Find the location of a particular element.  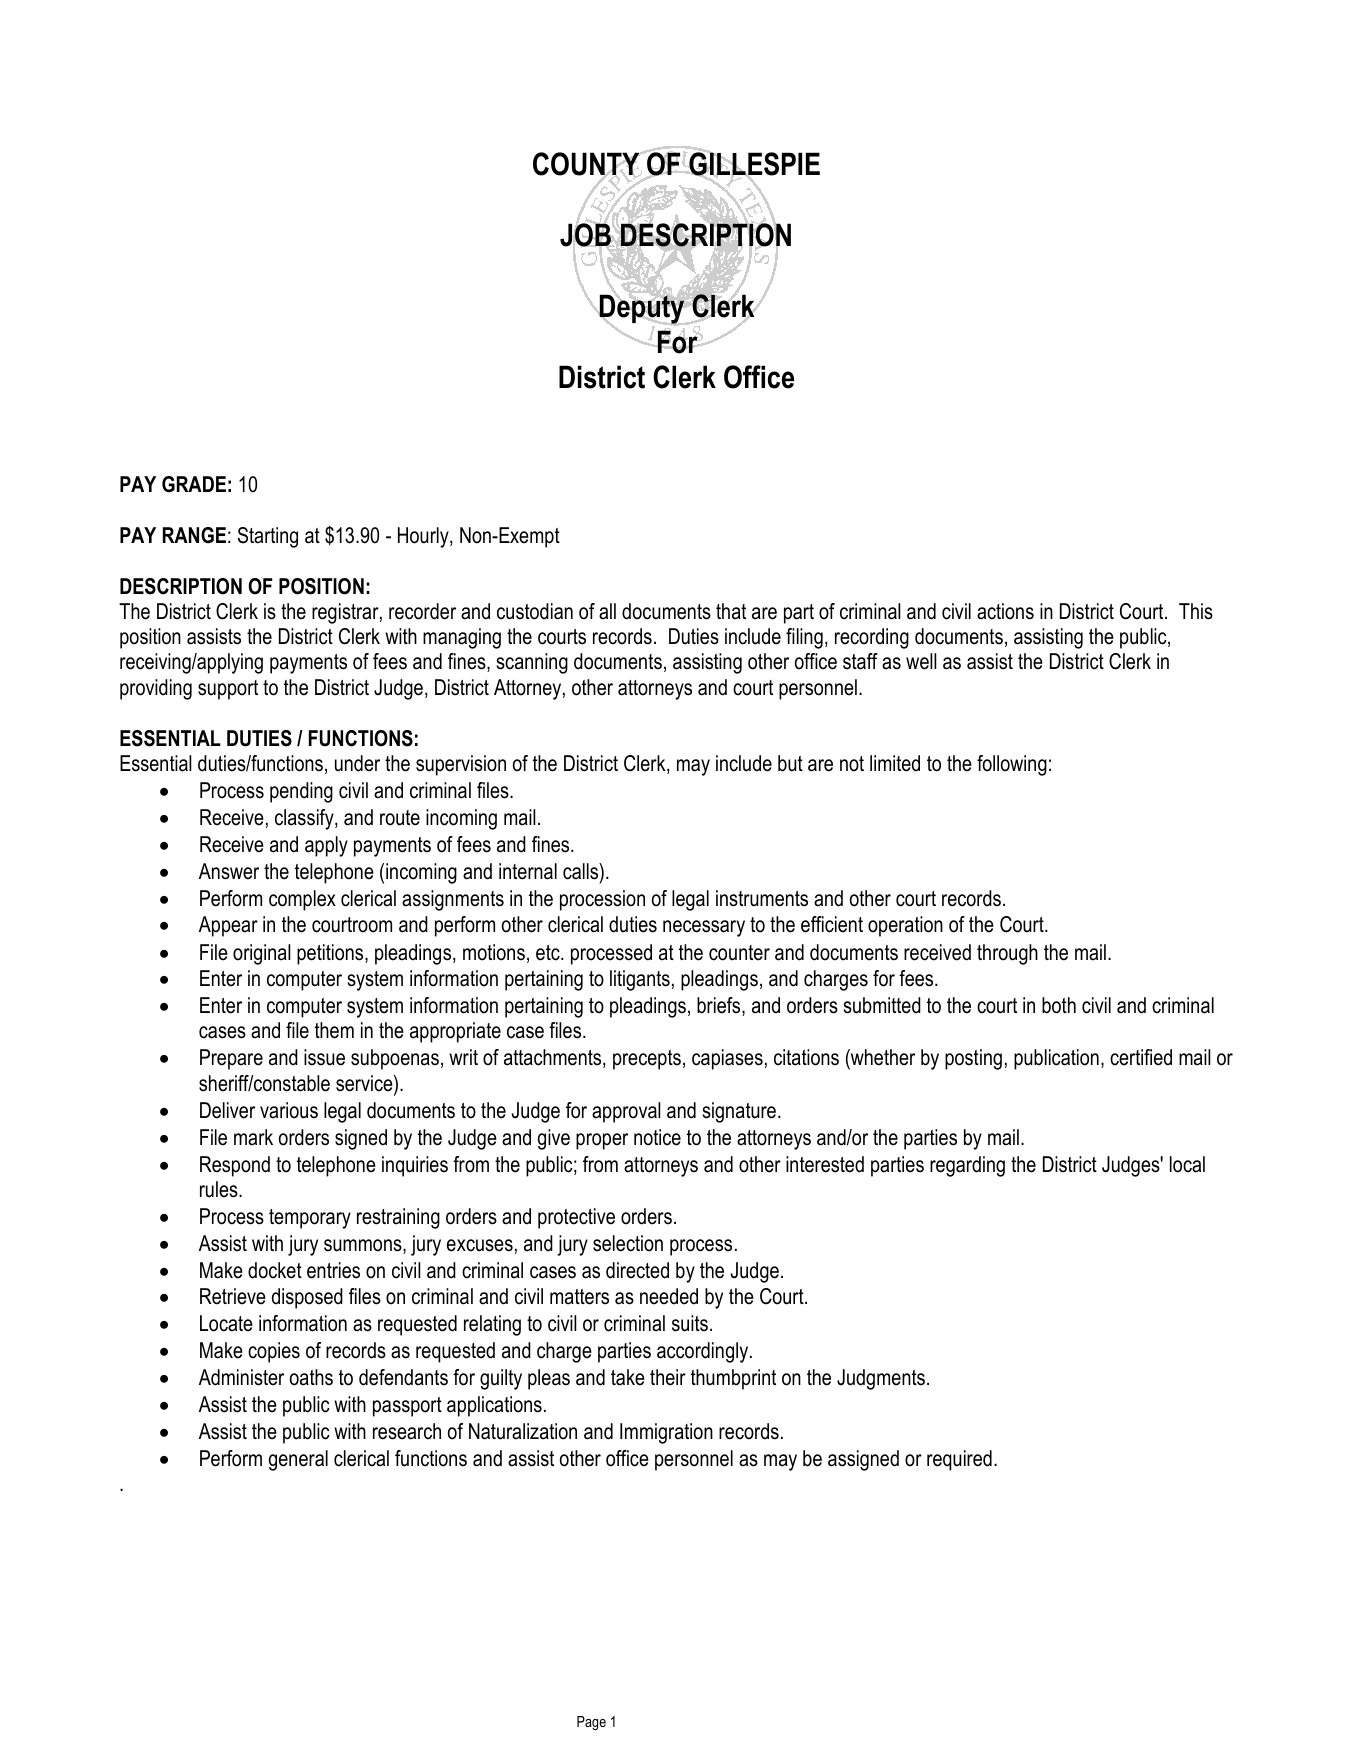

required is located at coordinates (959, 1460).
